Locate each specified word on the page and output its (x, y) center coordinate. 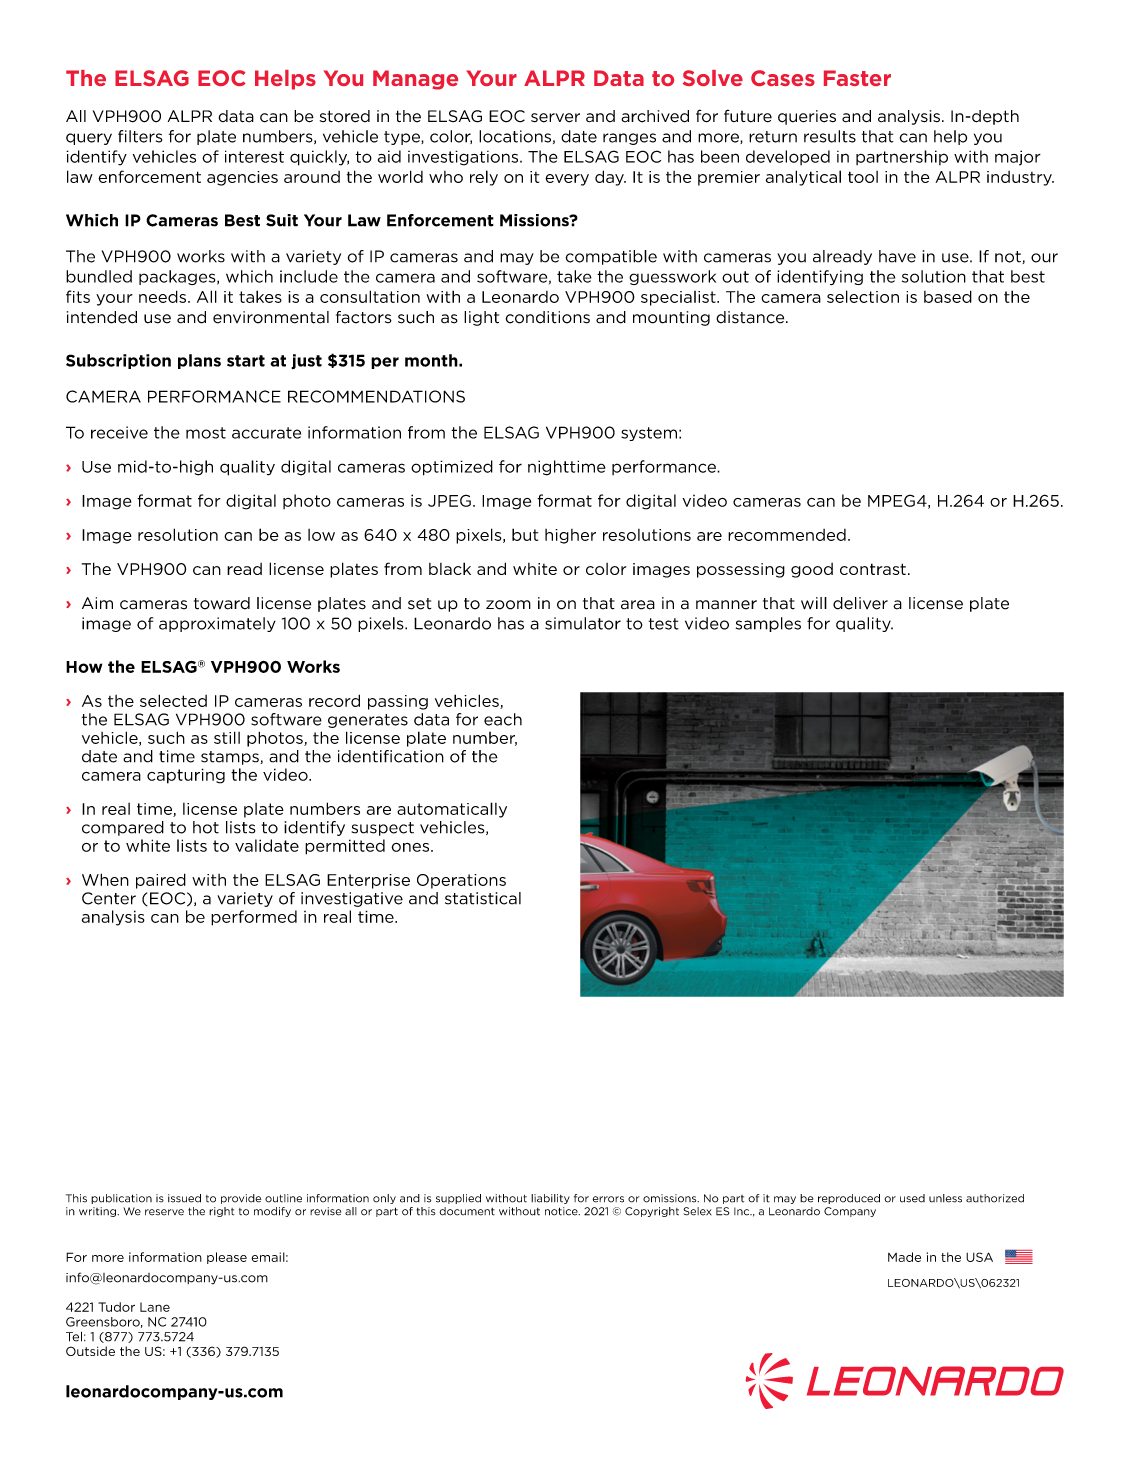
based (948, 296)
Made (904, 1257)
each (503, 719)
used (912, 1198)
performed (254, 918)
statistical (483, 898)
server (555, 118)
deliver (860, 603)
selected (173, 700)
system (649, 434)
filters (140, 136)
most (206, 433)
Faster (857, 78)
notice (562, 1211)
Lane (155, 1307)
